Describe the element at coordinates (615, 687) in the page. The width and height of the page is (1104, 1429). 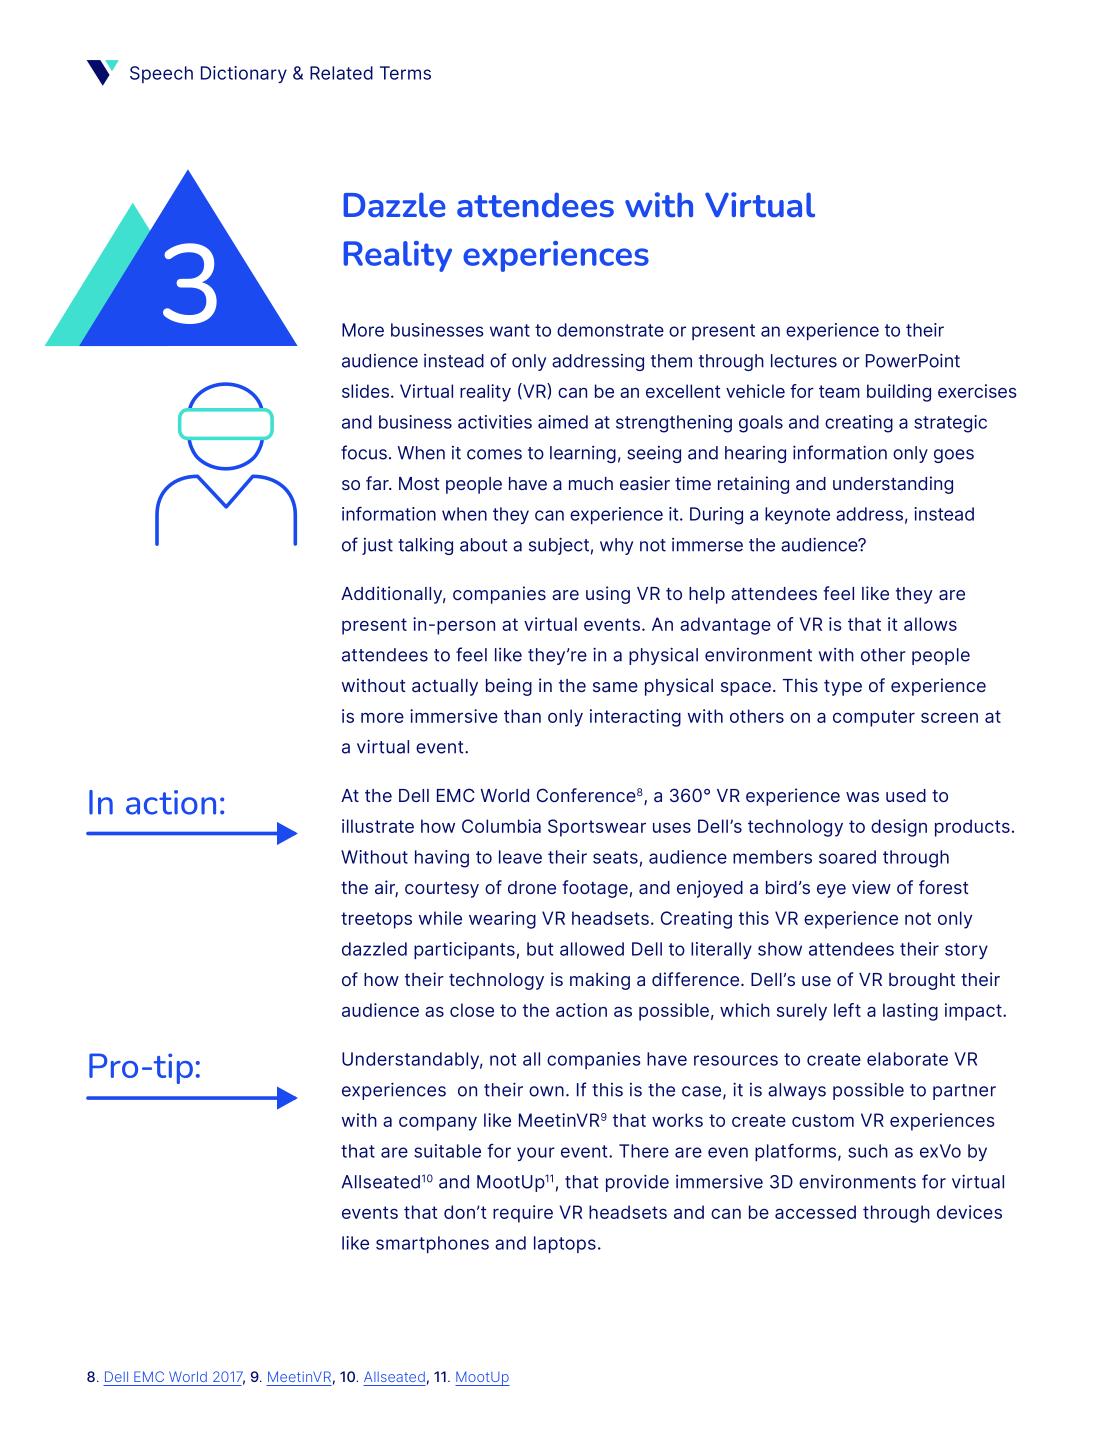
I see `same` at that location.
